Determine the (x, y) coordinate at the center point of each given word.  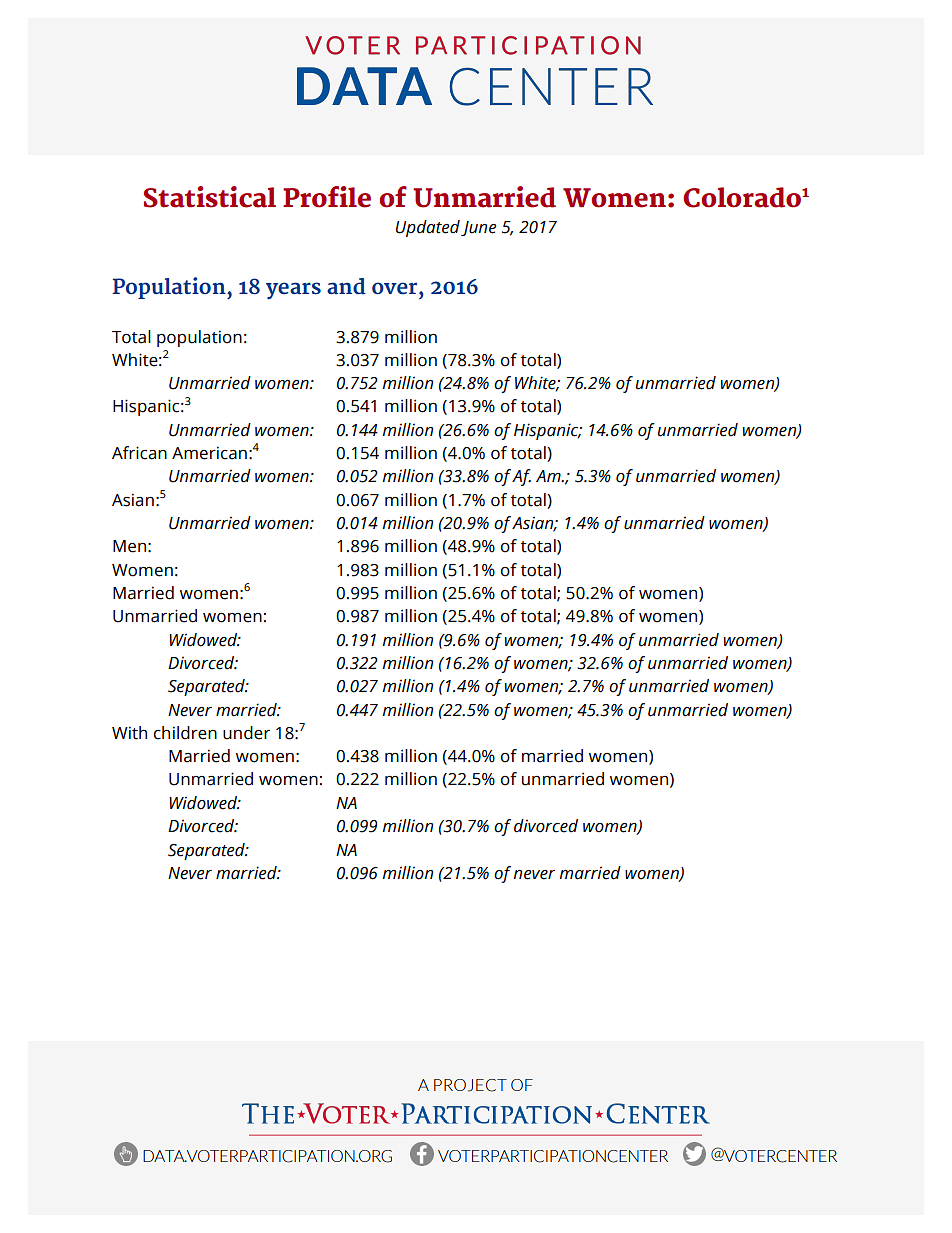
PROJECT (470, 1085)
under (246, 733)
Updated (428, 228)
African (139, 453)
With (129, 733)
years (293, 290)
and (346, 286)
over (396, 288)
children (185, 733)
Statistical (210, 197)
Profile (327, 197)
